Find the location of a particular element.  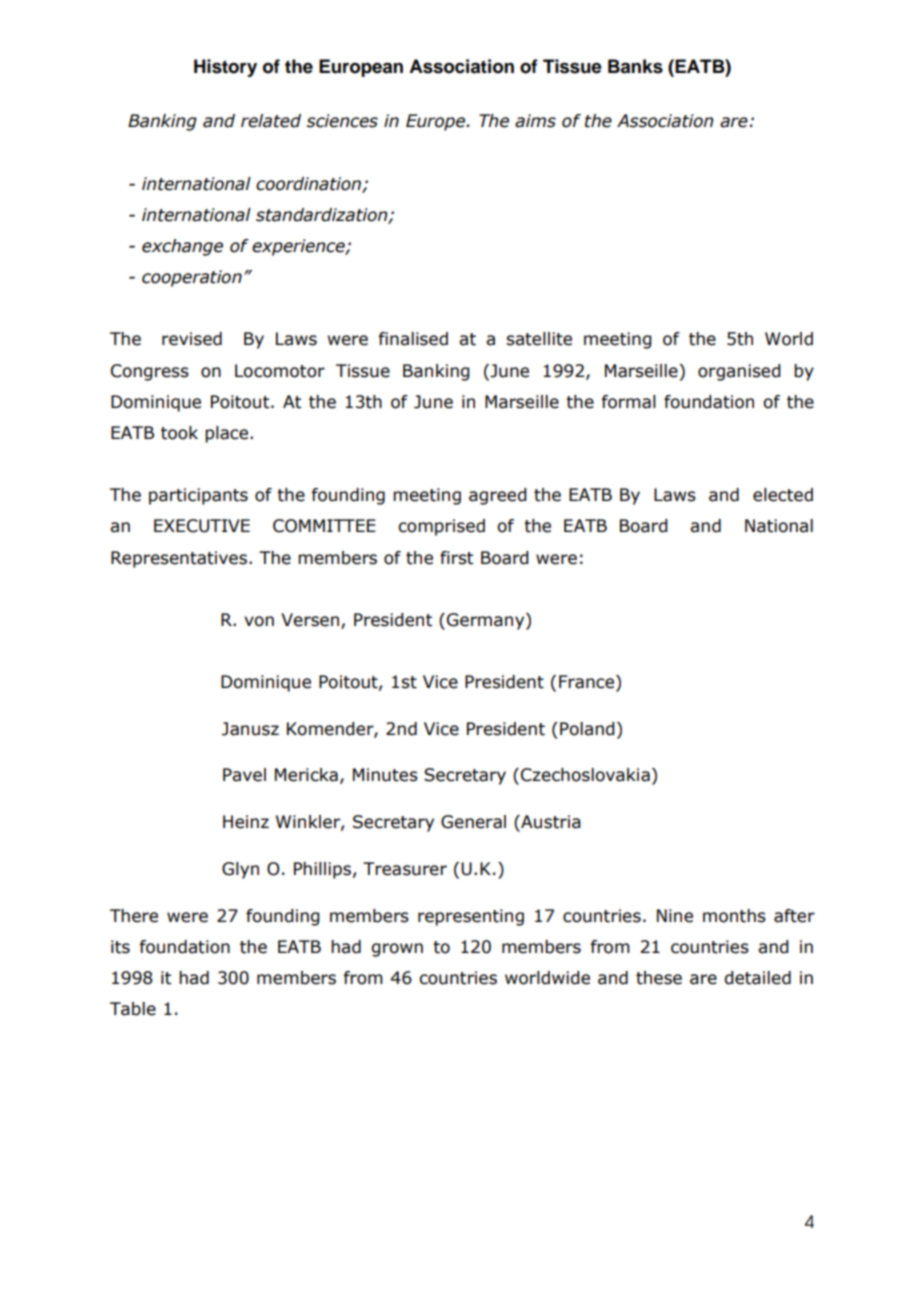

Table is located at coordinates (133, 1009).
